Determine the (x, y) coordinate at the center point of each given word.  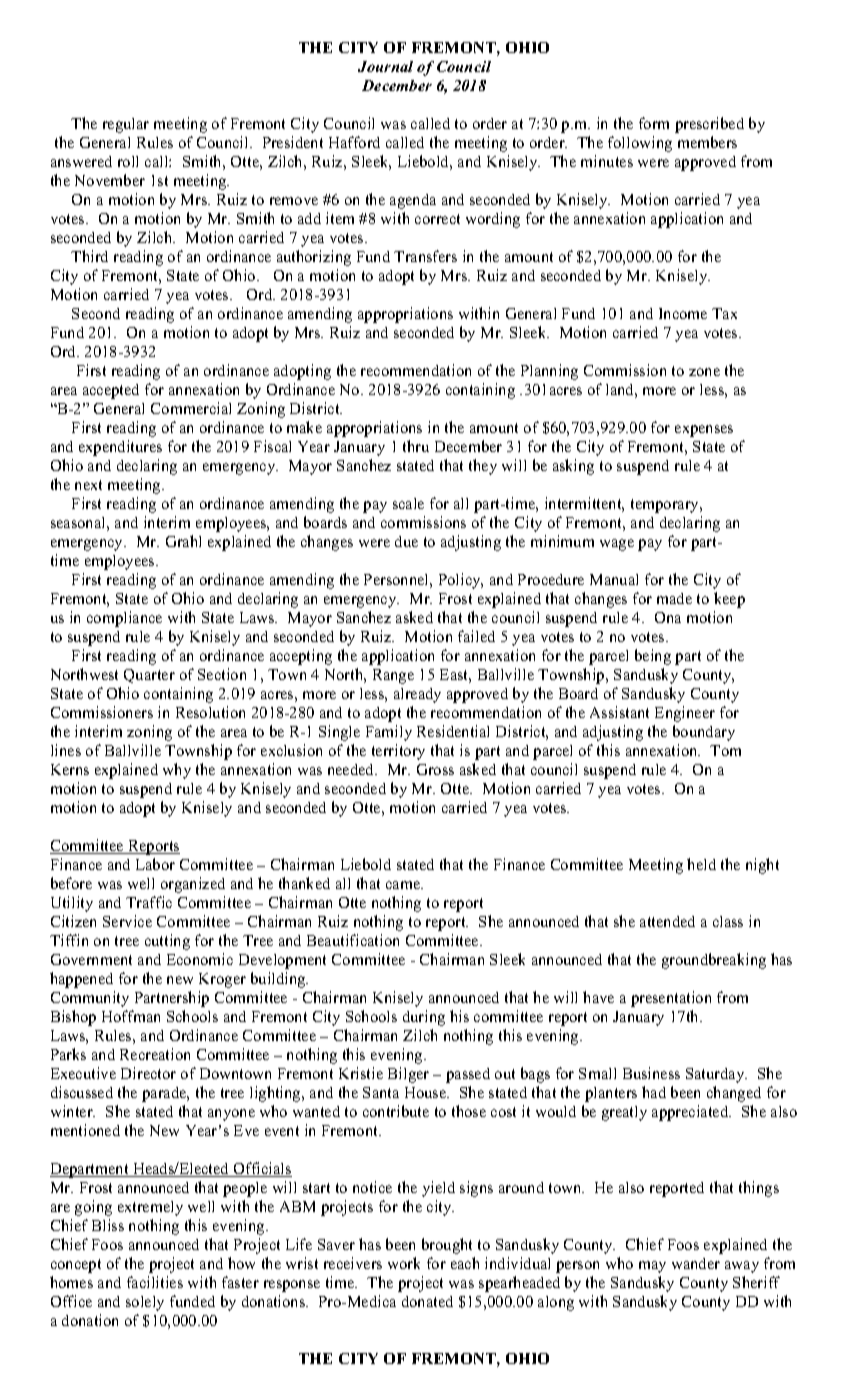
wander (696, 1263)
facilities (155, 1282)
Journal (385, 66)
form (654, 123)
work (404, 1263)
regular (126, 125)
